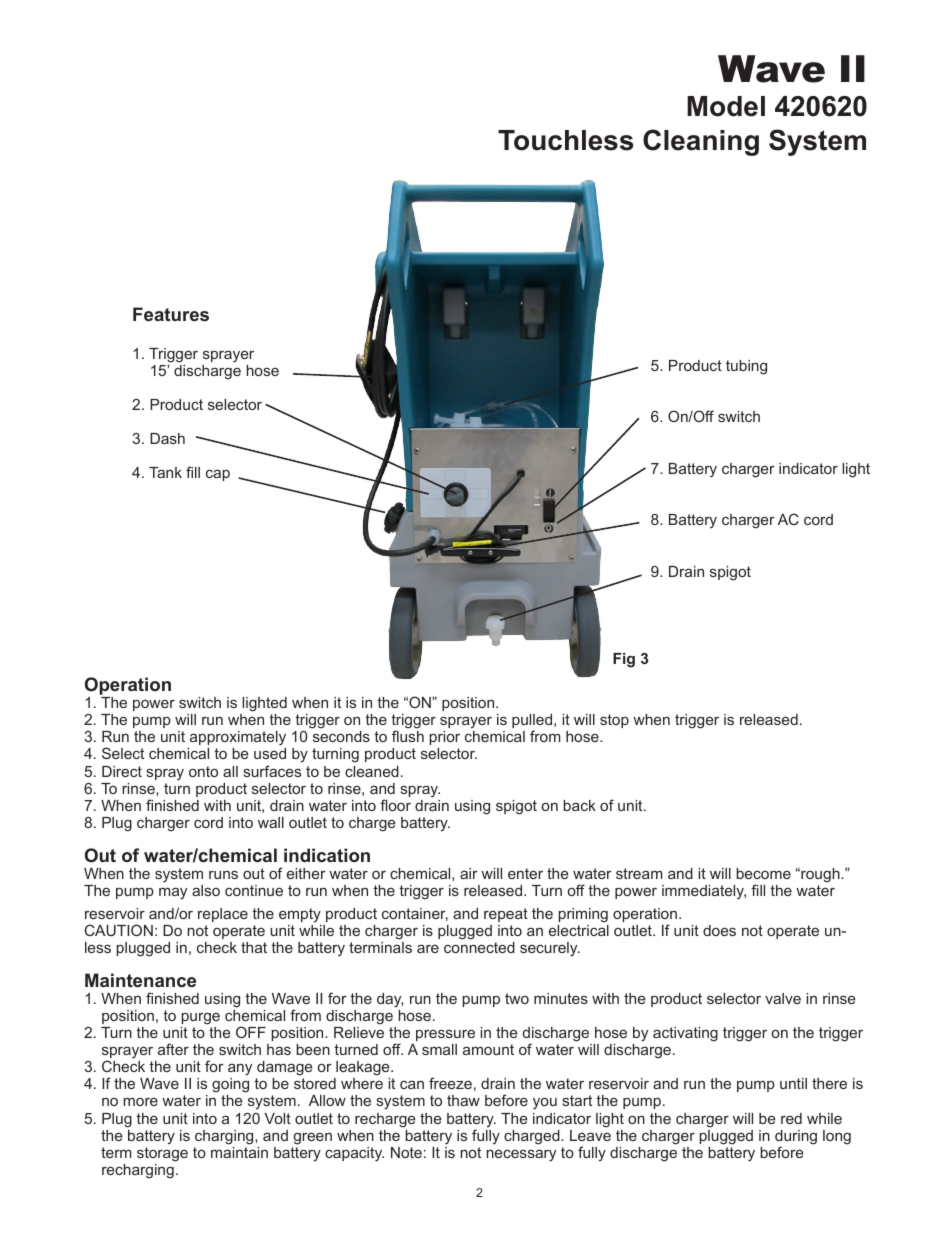 The width and height of the screenshot is (952, 1233). Describe the element at coordinates (206, 890) in the screenshot. I see `also` at that location.
